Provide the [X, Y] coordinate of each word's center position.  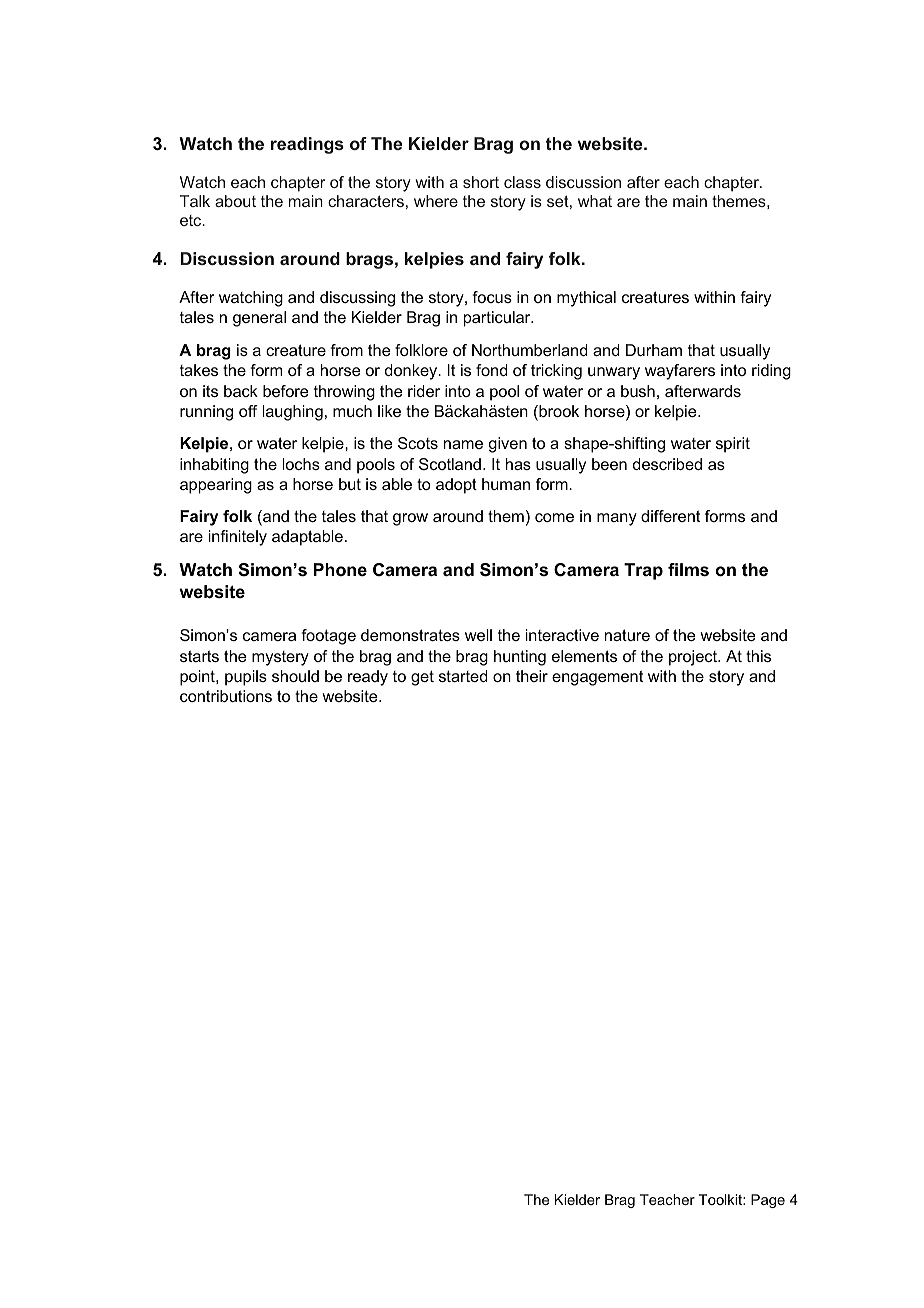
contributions [226, 696]
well [478, 635]
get [422, 678]
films [688, 570]
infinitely [238, 538]
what [595, 201]
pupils [246, 678]
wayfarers [680, 372]
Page [768, 1201]
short [481, 182]
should [295, 676]
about [235, 201]
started [463, 676]
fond [492, 370]
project [694, 658]
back [241, 391]
